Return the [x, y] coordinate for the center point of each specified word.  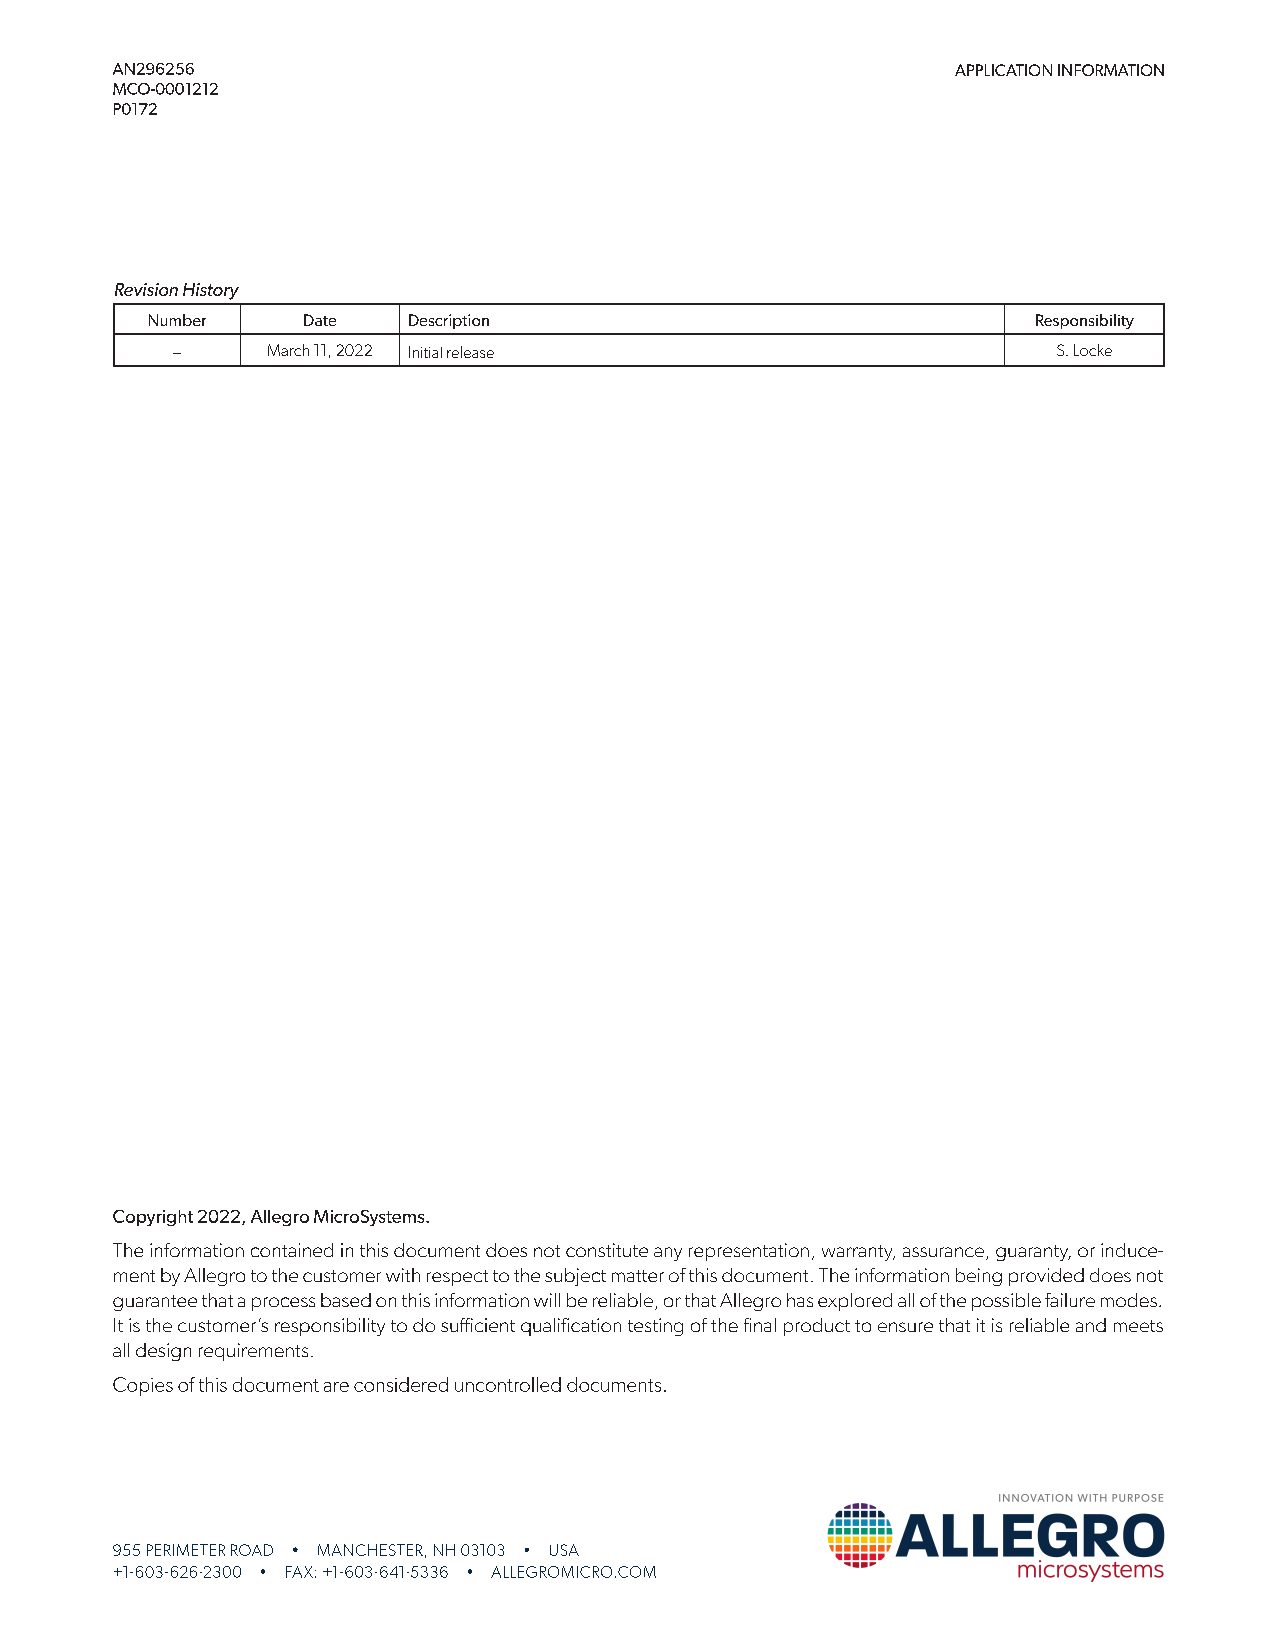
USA [564, 1550]
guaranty [1033, 1253]
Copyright [153, 1218]
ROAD [252, 1550]
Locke [1093, 350]
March [288, 350]
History [211, 291]
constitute [607, 1250]
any [668, 1254]
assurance [943, 1252]
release [470, 352]
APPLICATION [1003, 70]
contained [292, 1250]
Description [449, 321]
